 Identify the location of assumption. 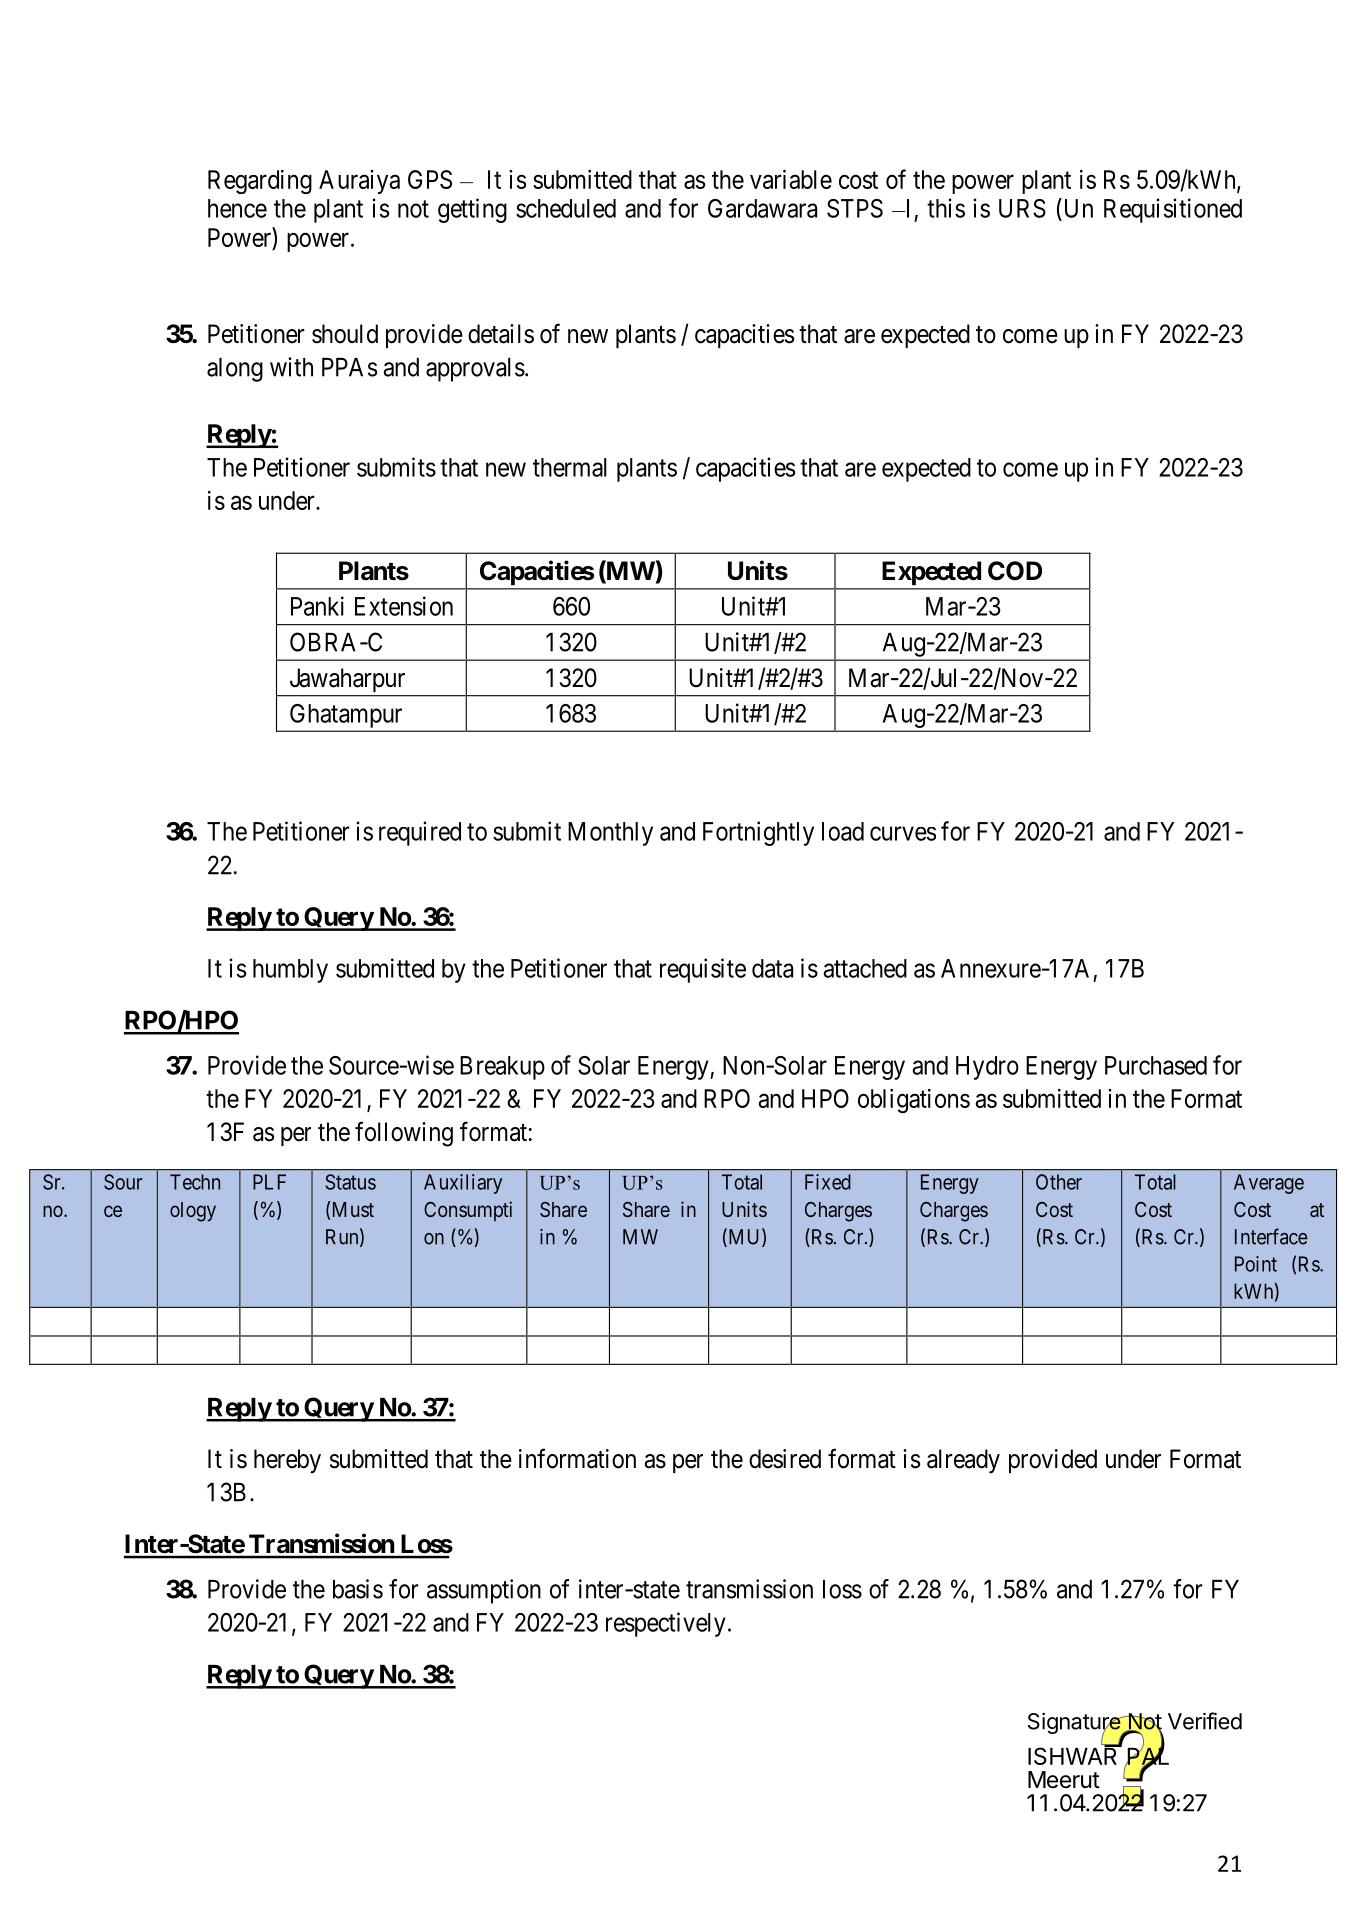
(484, 1591).
